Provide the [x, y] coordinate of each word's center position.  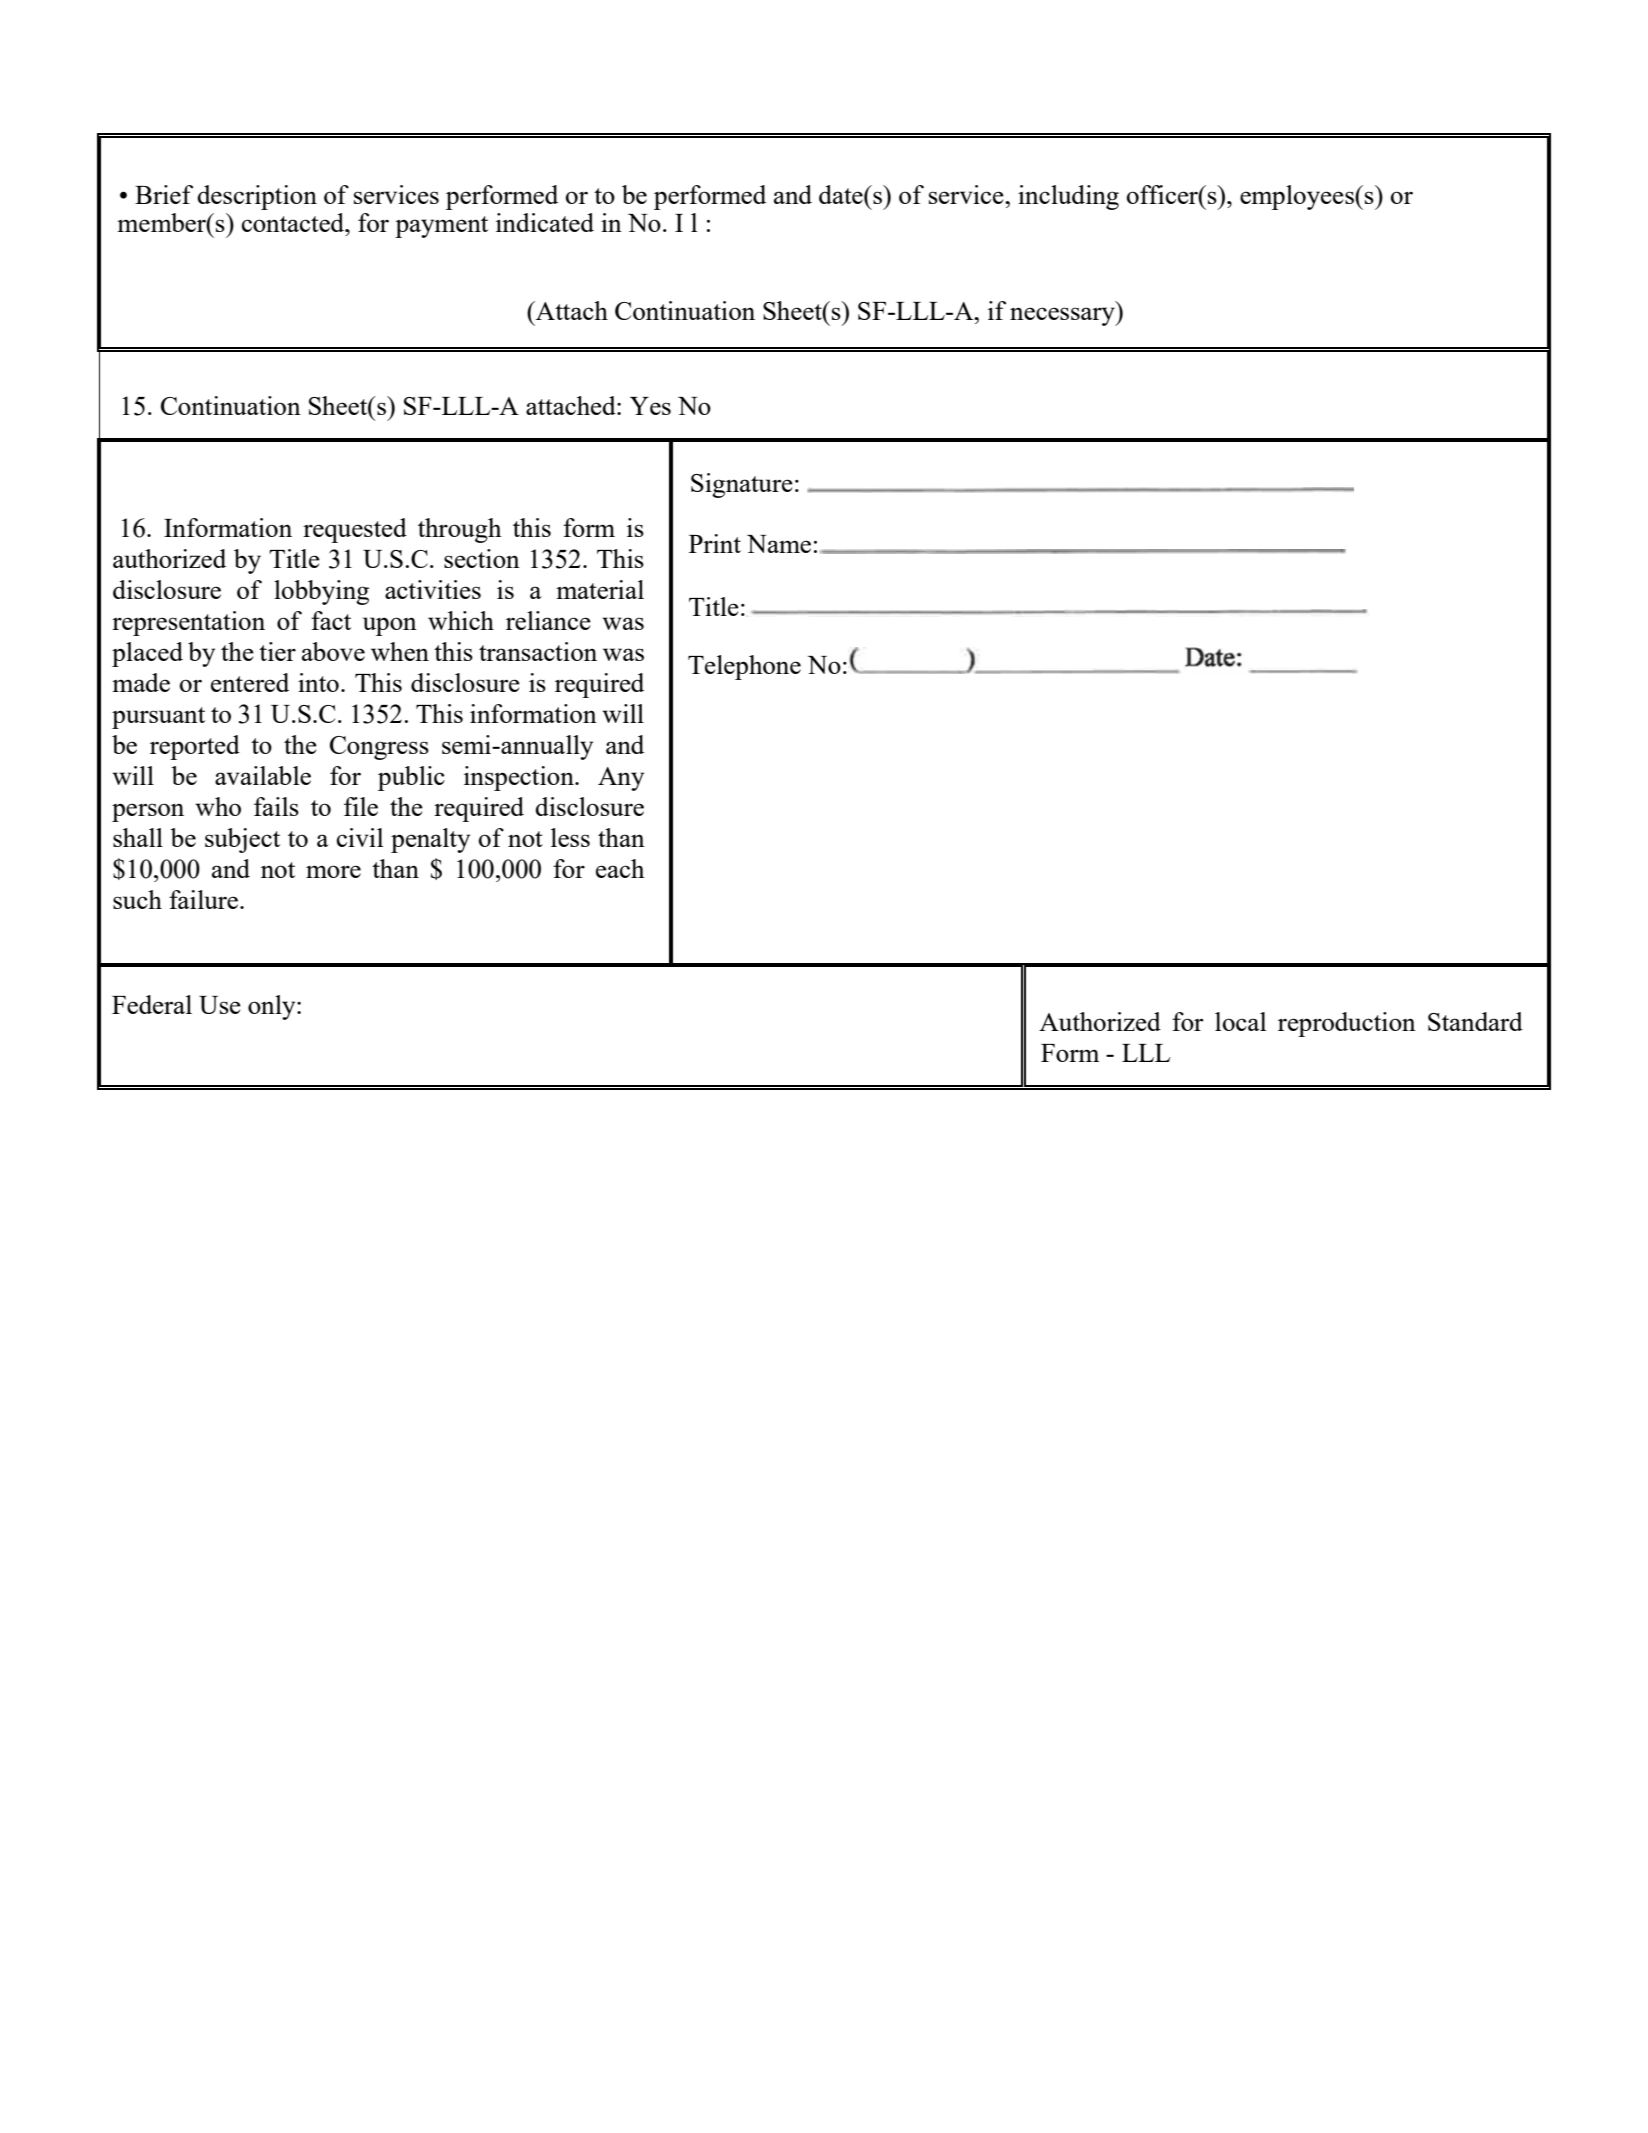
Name [779, 544]
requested [355, 530]
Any [621, 779]
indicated [545, 222]
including [1068, 197]
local [1240, 1021]
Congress [379, 748]
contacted [294, 222]
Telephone [744, 667]
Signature [742, 485]
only [273, 1007]
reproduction [1347, 1024]
